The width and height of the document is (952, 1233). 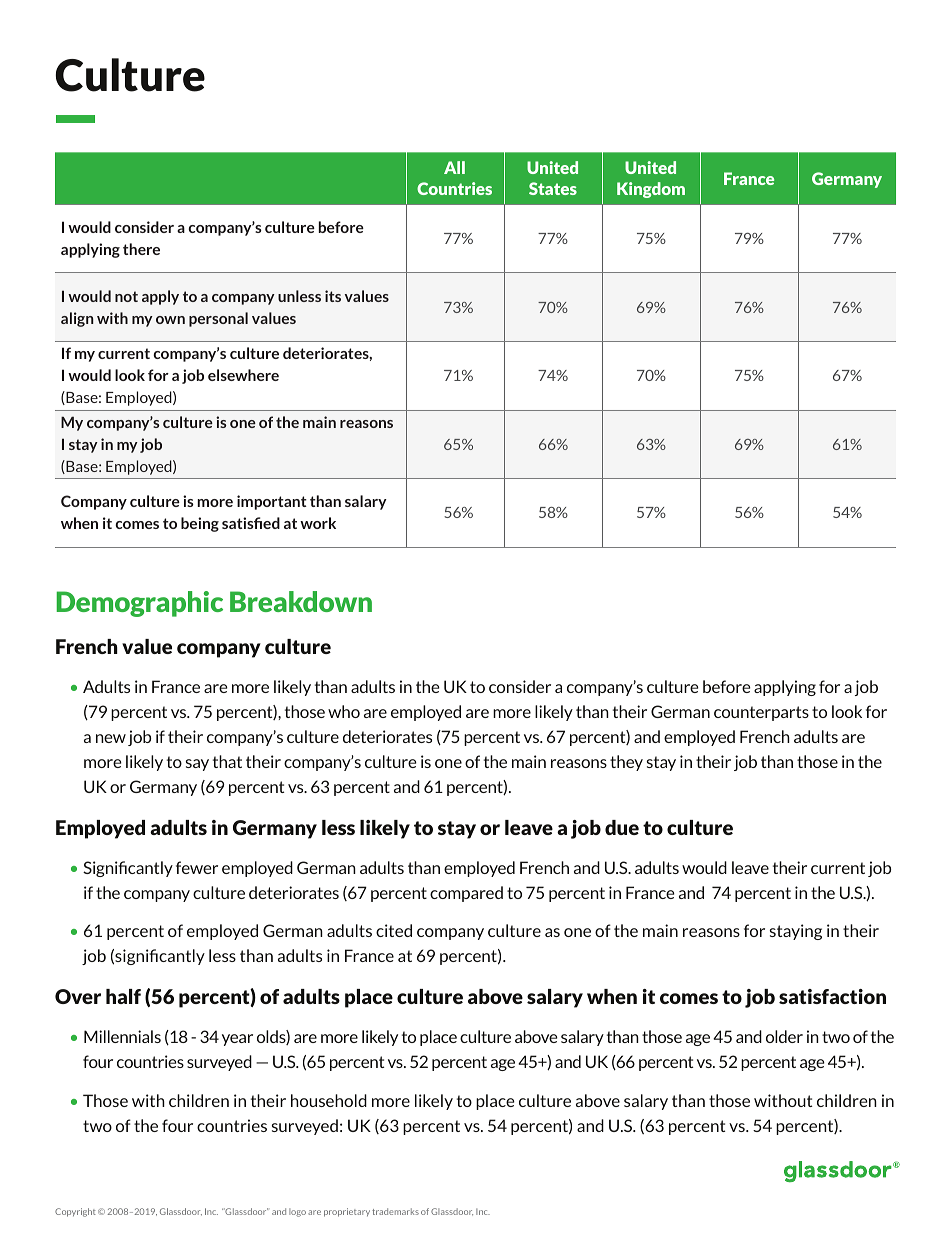 I want to click on who, so click(x=344, y=711).
